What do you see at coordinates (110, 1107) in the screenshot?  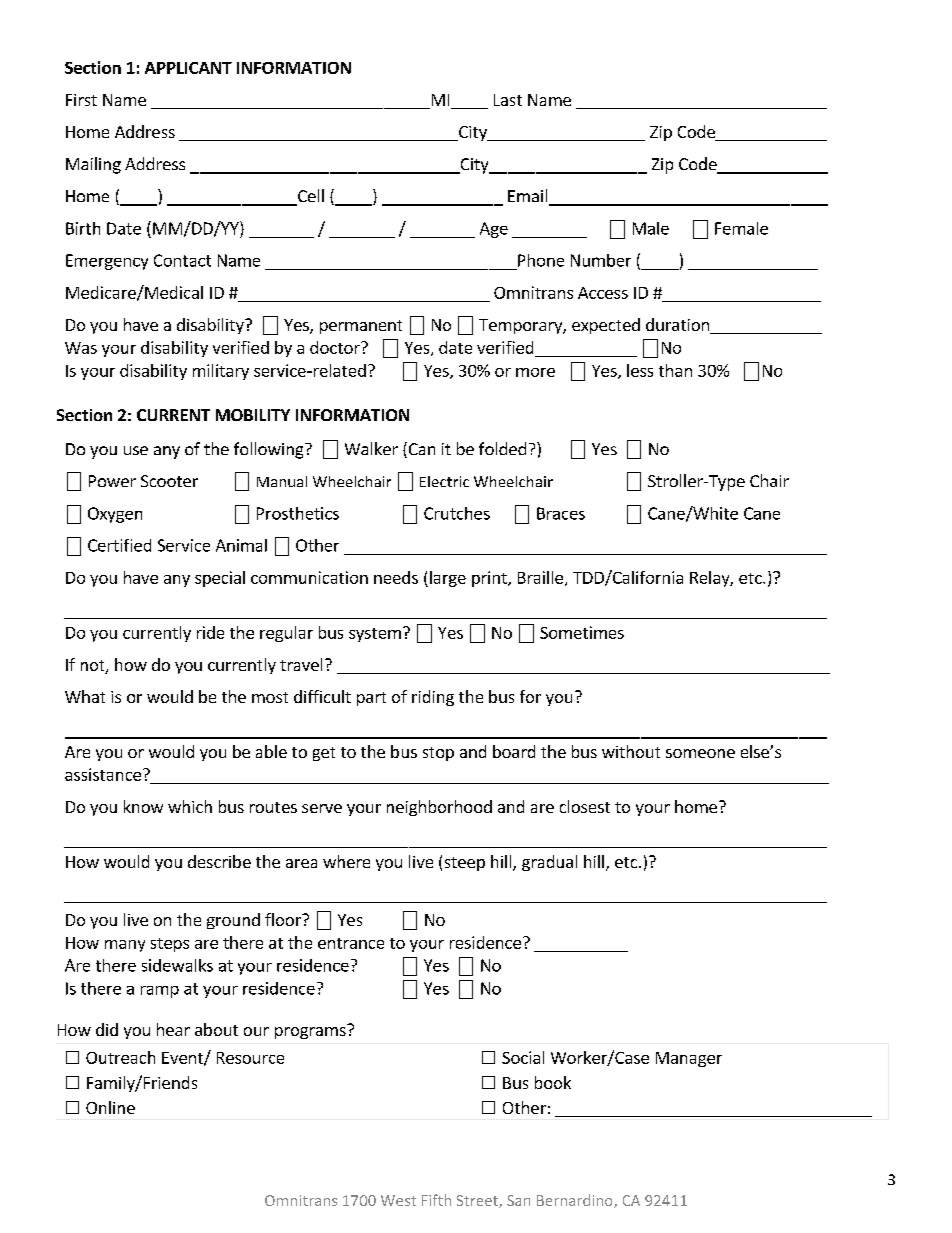 I see `Online` at bounding box center [110, 1107].
